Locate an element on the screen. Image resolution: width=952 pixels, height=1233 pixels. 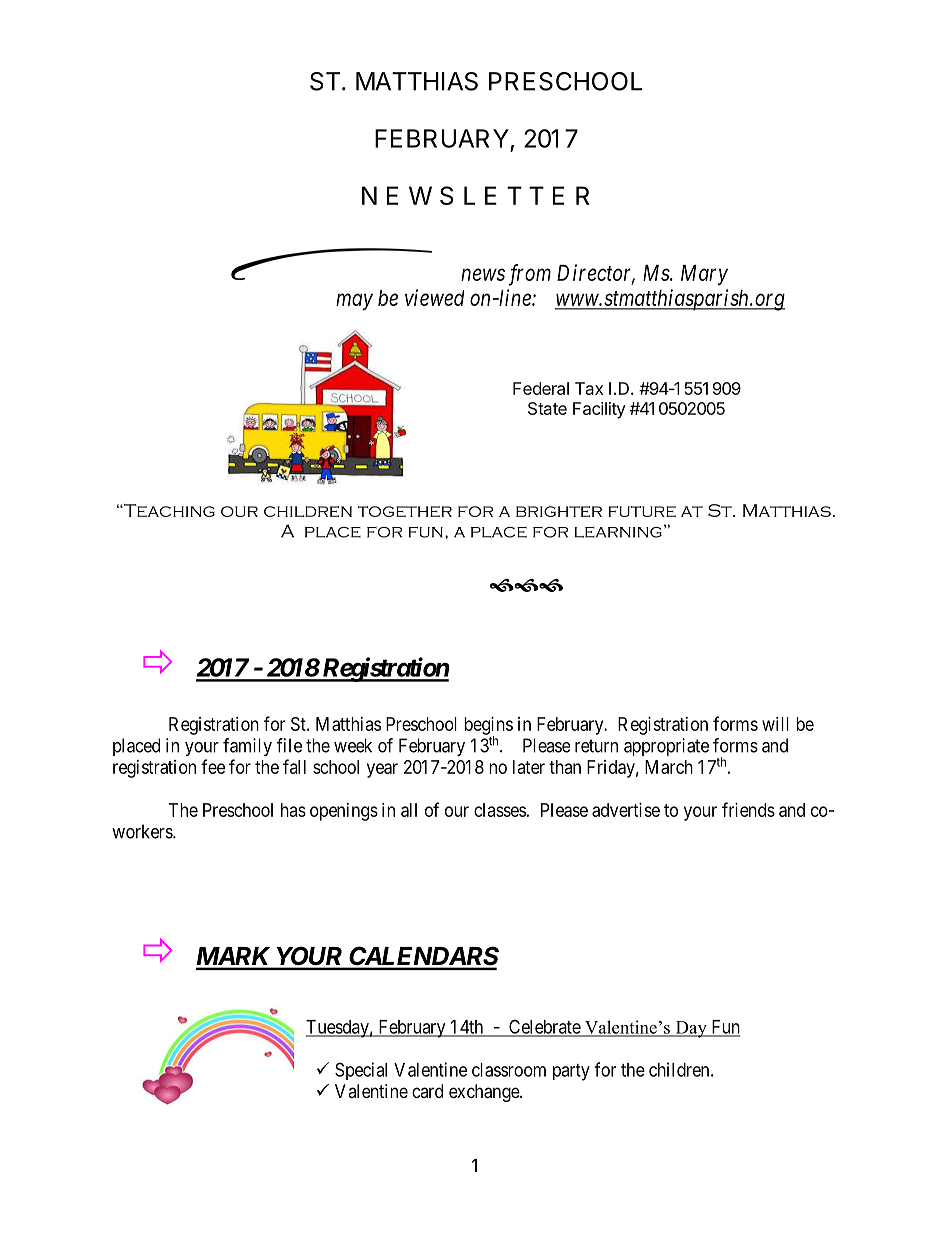
news is located at coordinates (483, 275).
